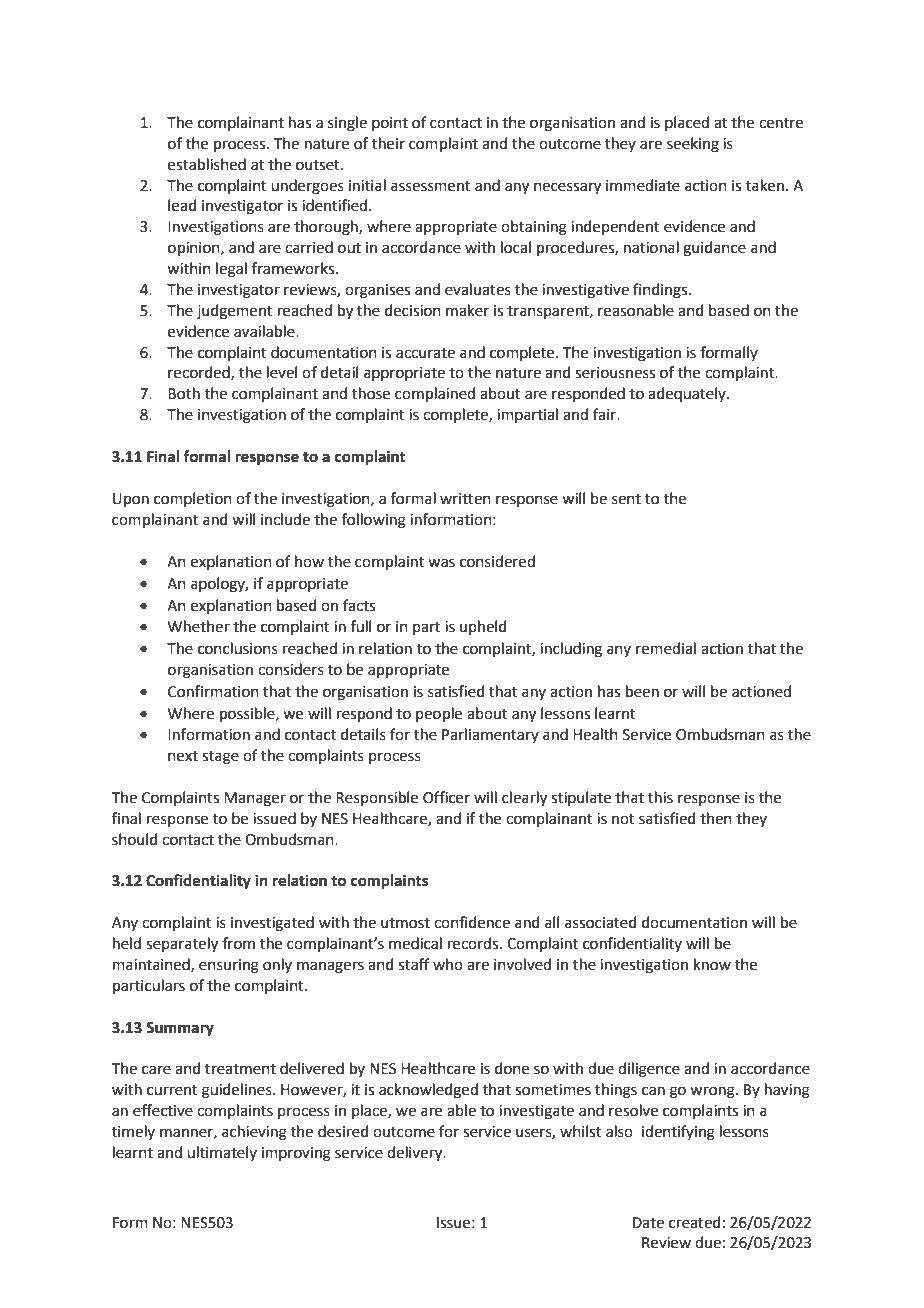  What do you see at coordinates (465, 499) in the page?
I see `written` at bounding box center [465, 499].
